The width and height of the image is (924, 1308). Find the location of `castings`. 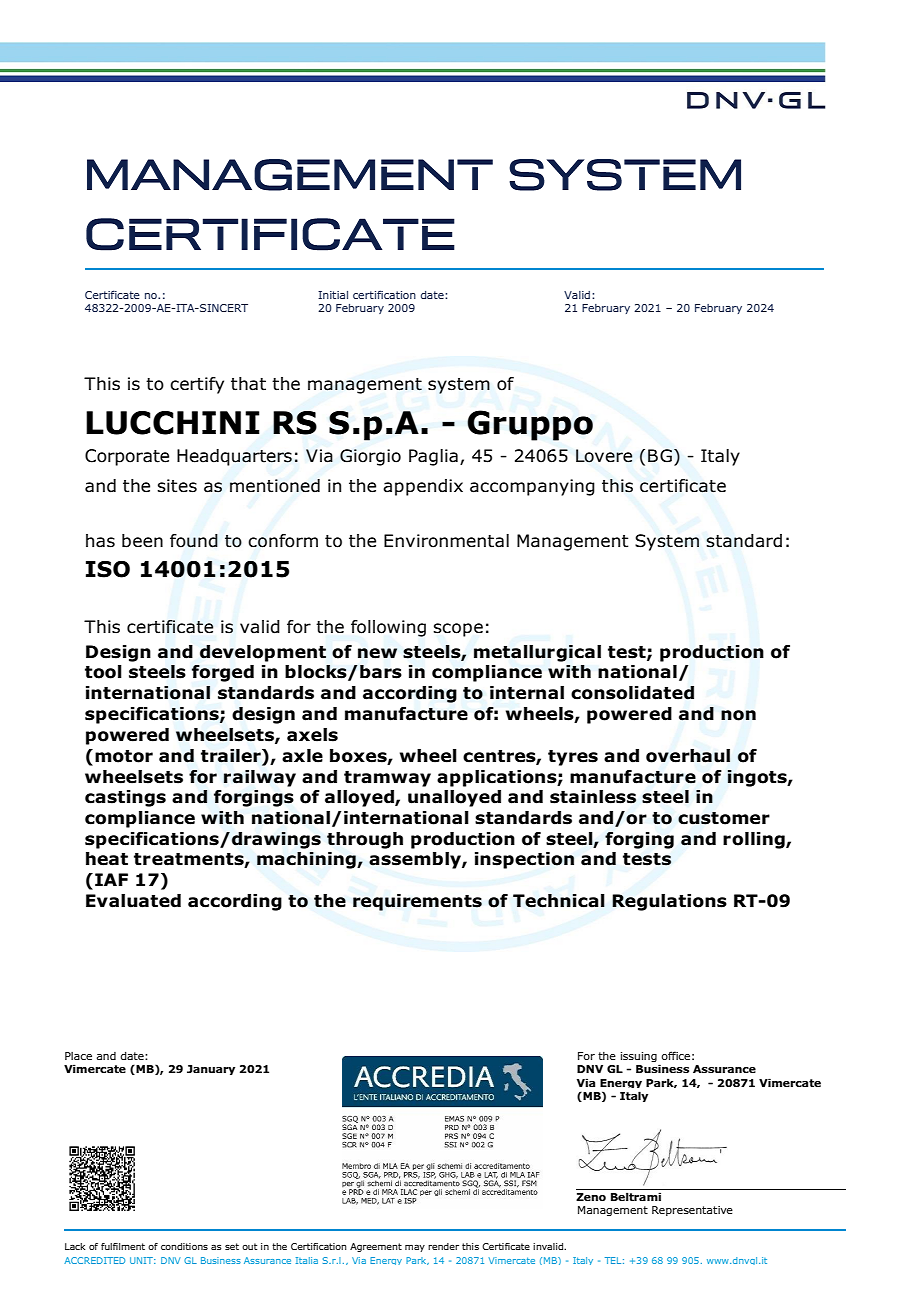

castings is located at coordinates (125, 798).
